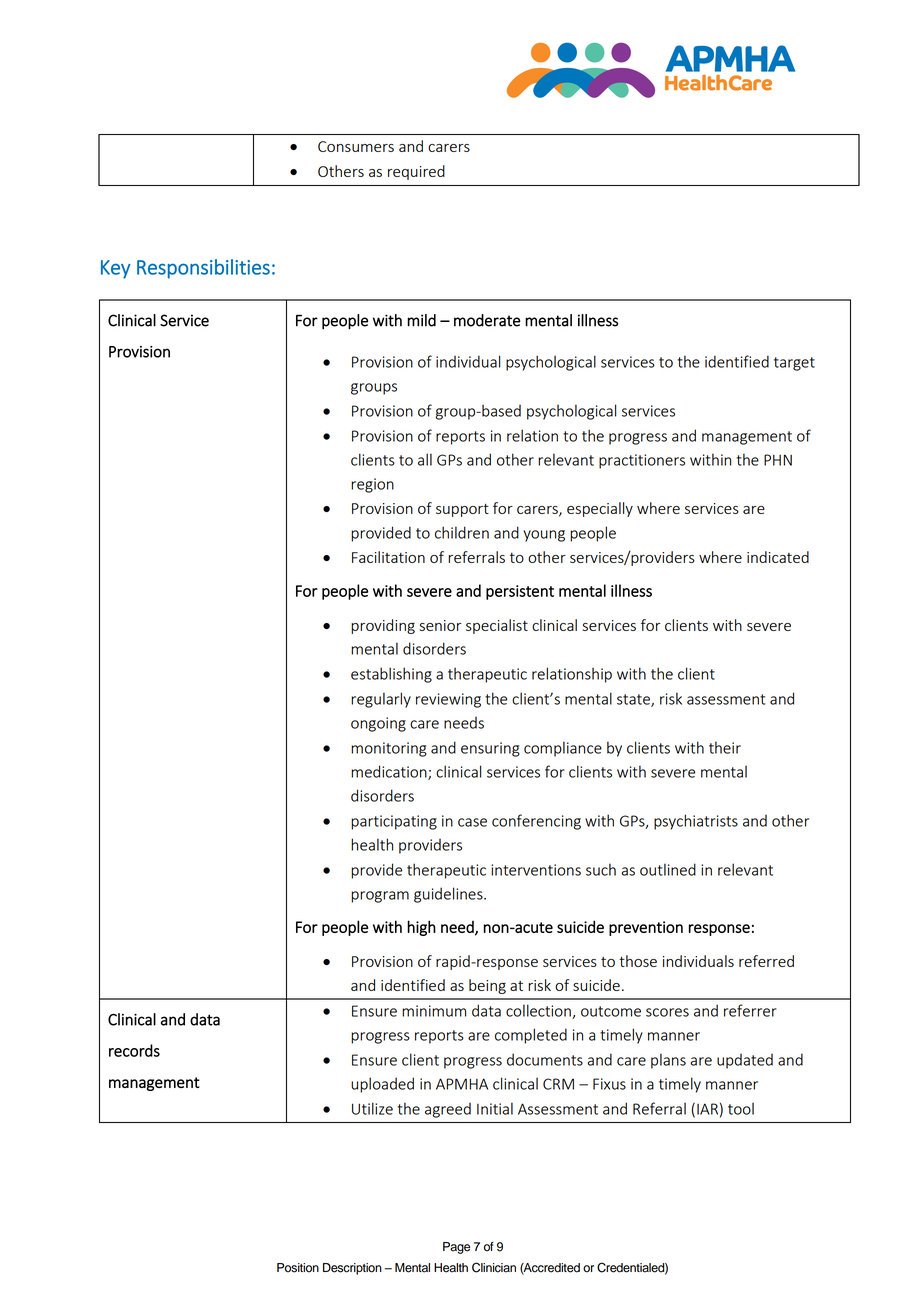  I want to click on records, so click(134, 1050).
